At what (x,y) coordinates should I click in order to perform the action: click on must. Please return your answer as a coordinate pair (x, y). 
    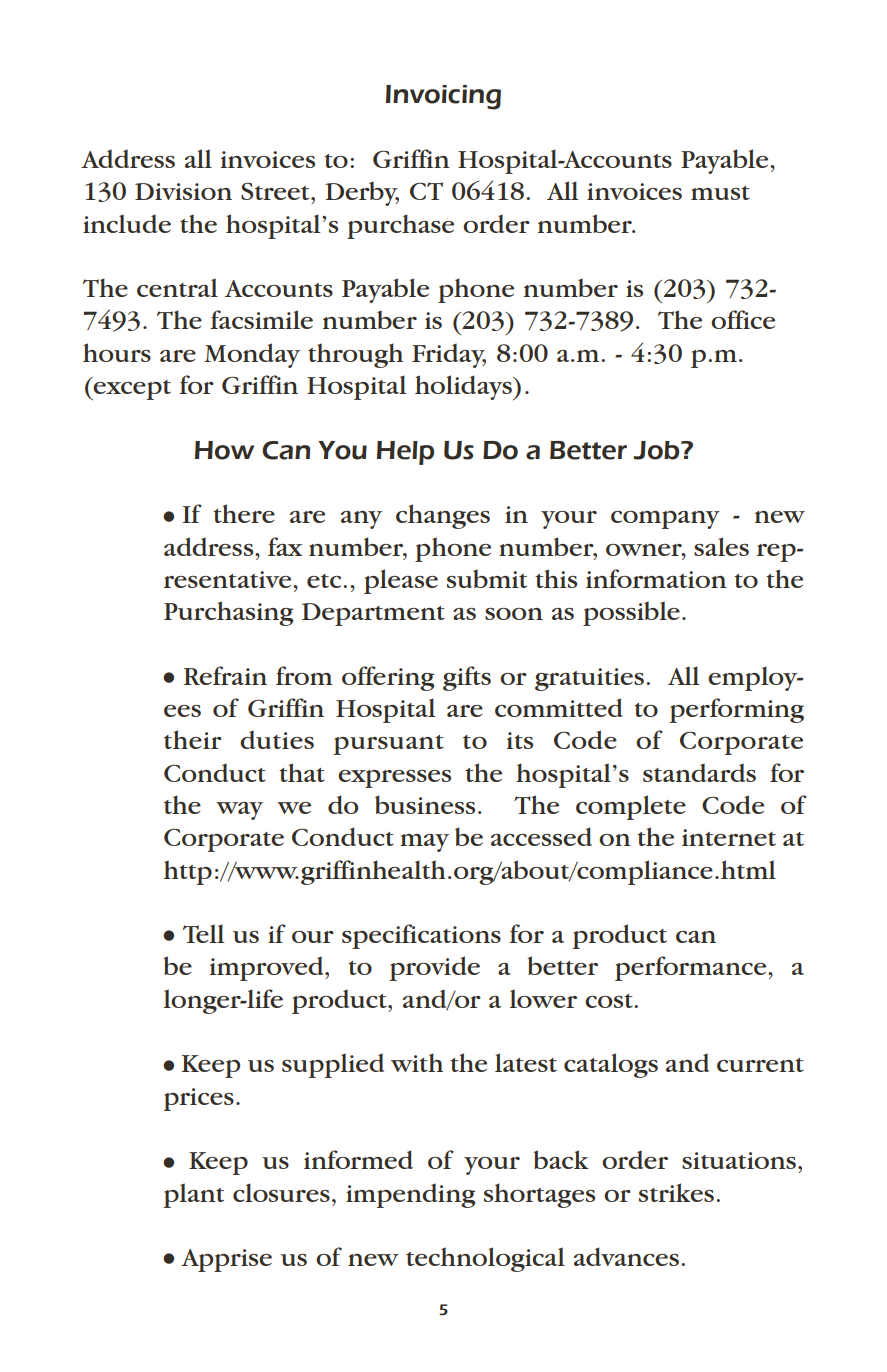
    Looking at the image, I should click on (720, 193).
